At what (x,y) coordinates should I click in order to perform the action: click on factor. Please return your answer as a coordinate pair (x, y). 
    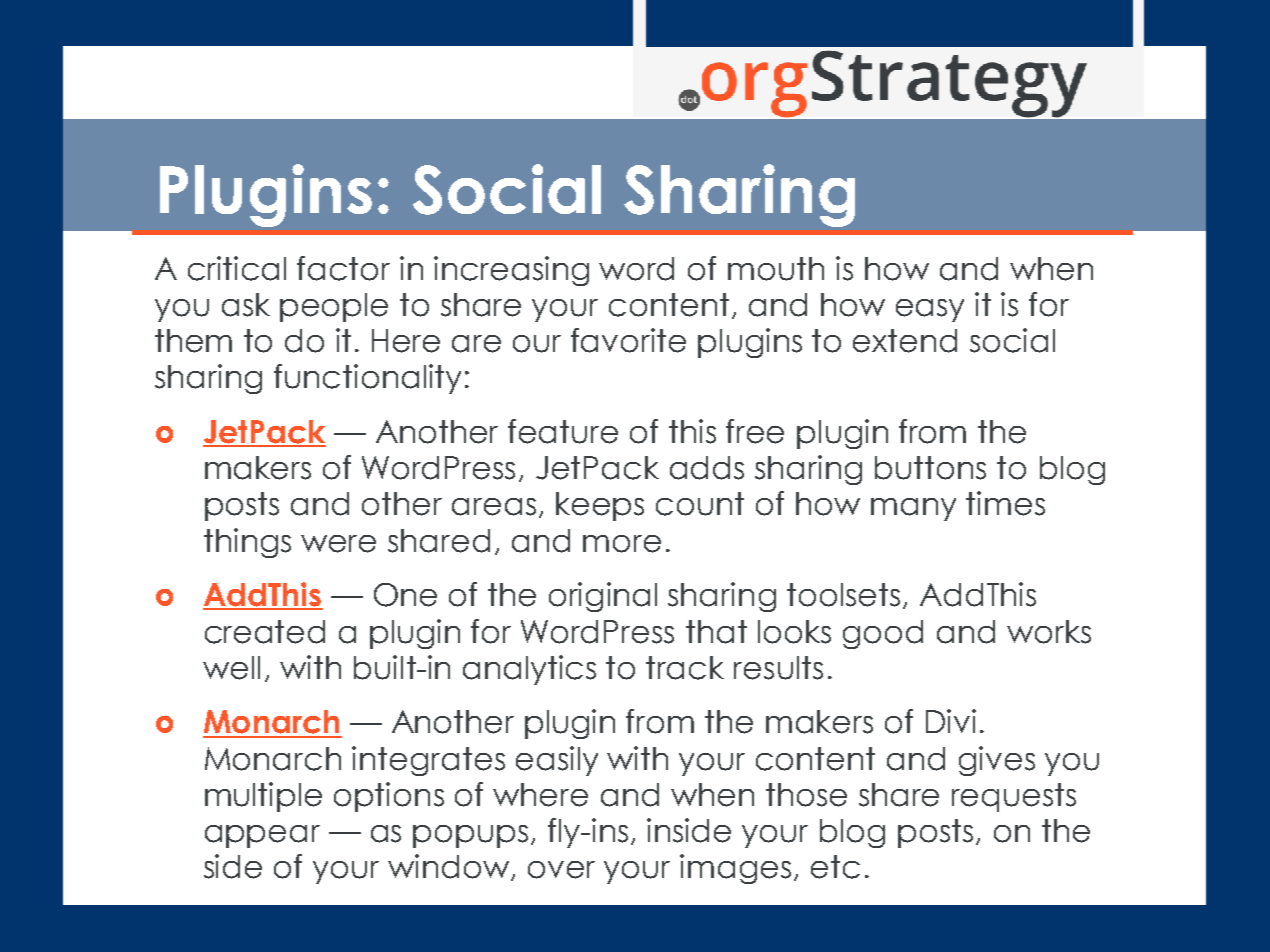
    Looking at the image, I should click on (343, 268).
